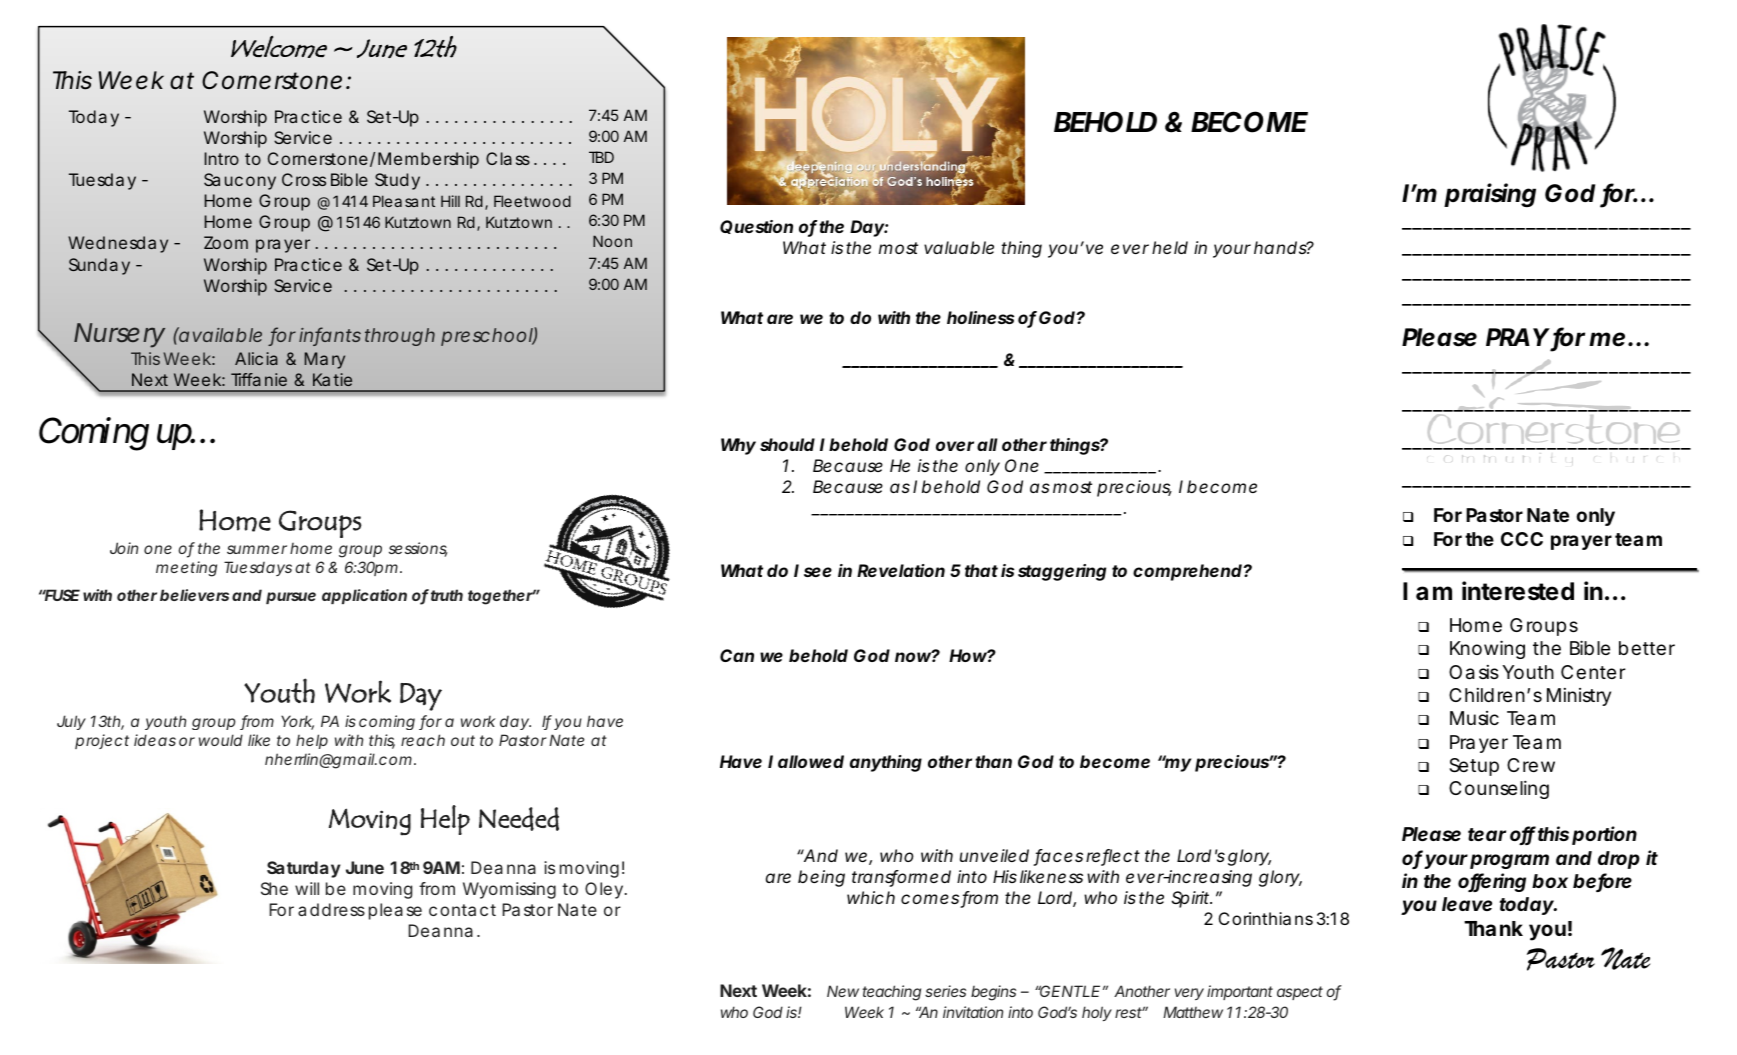  What do you see at coordinates (959, 247) in the screenshot?
I see `valuable` at bounding box center [959, 247].
